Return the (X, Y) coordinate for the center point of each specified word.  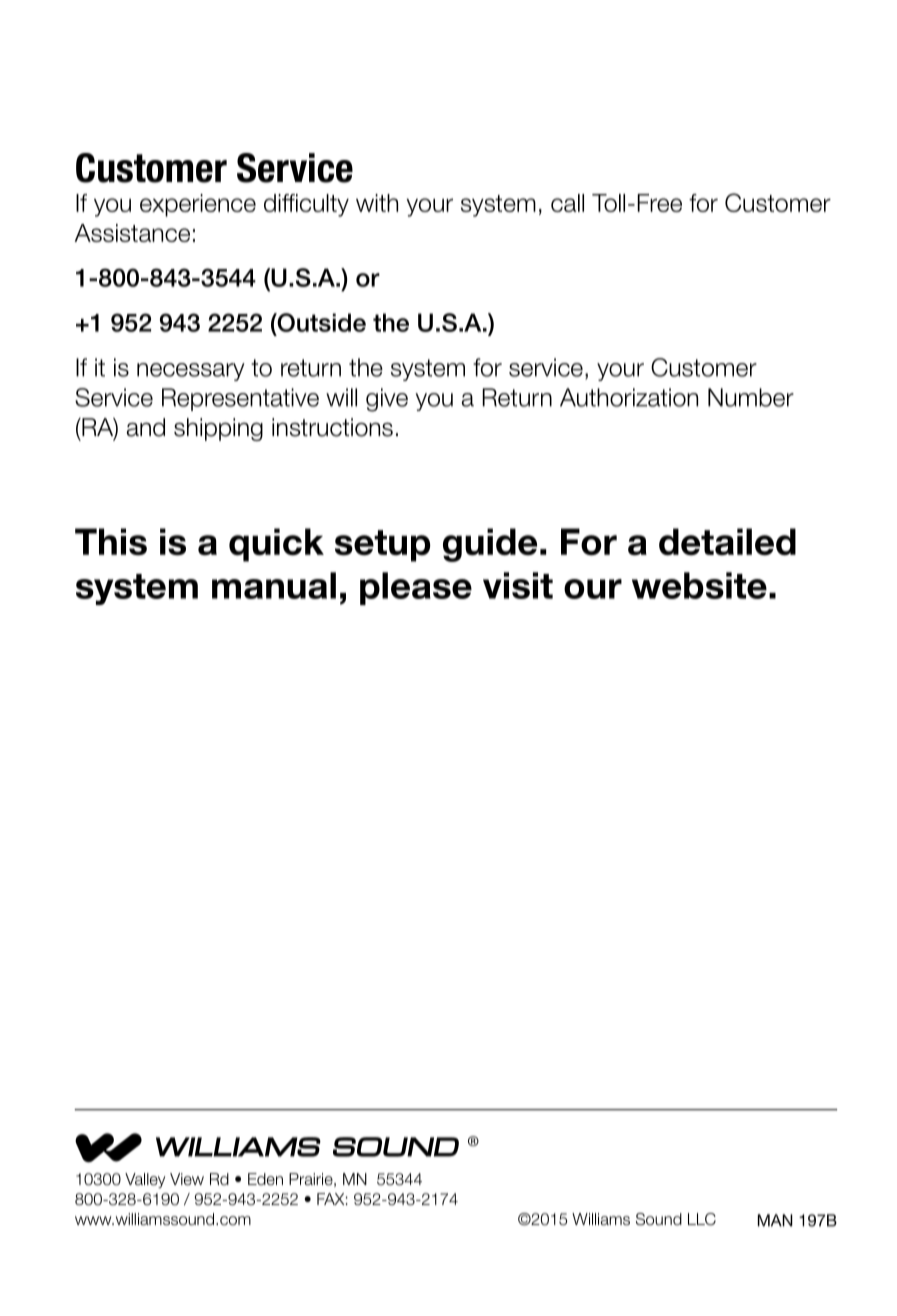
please (416, 588)
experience (198, 205)
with (377, 203)
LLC (702, 1219)
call (567, 203)
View (187, 1179)
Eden (265, 1179)
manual (274, 585)
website (699, 585)
